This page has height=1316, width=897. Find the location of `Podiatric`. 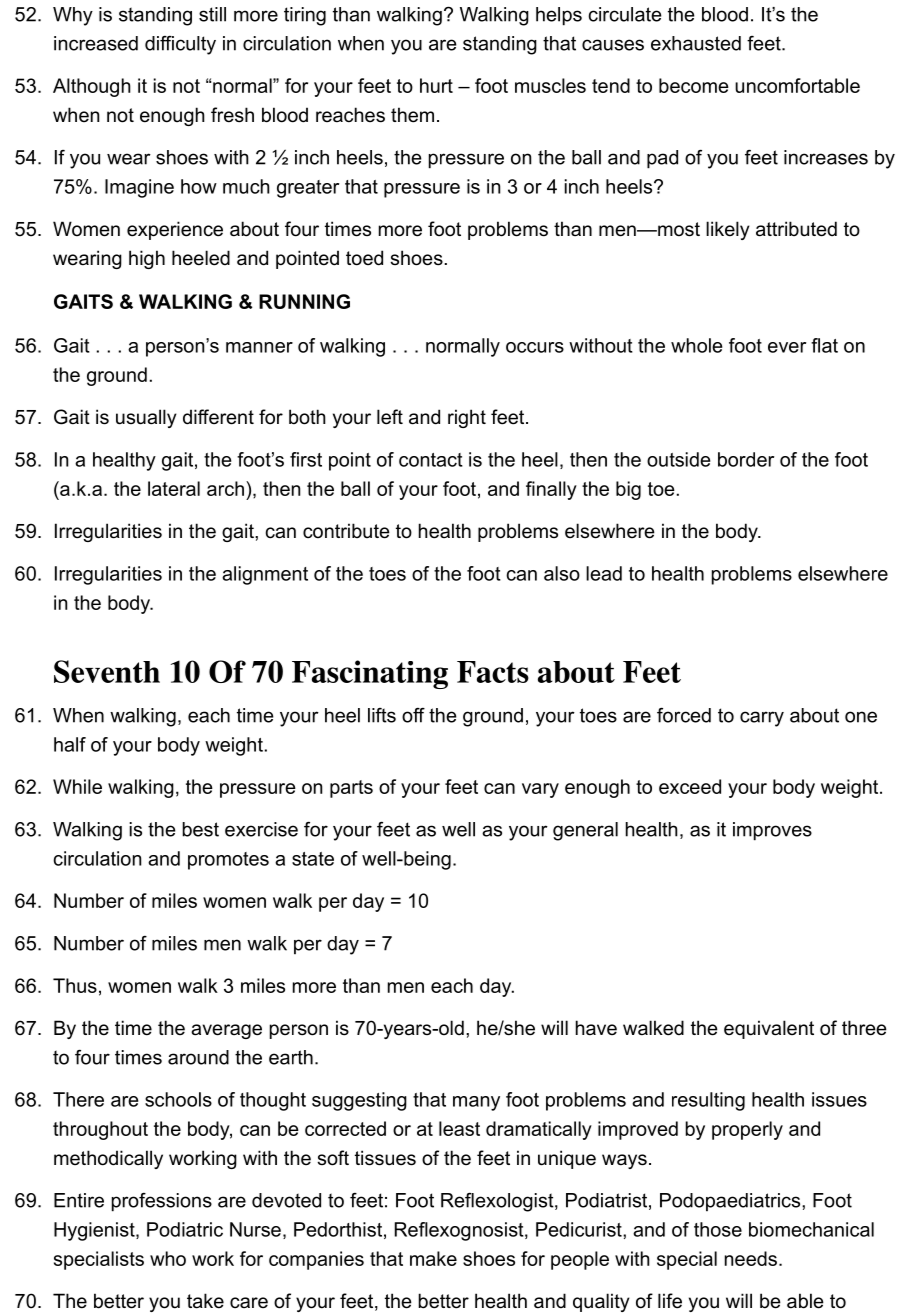

Podiatric is located at coordinates (185, 1229).
